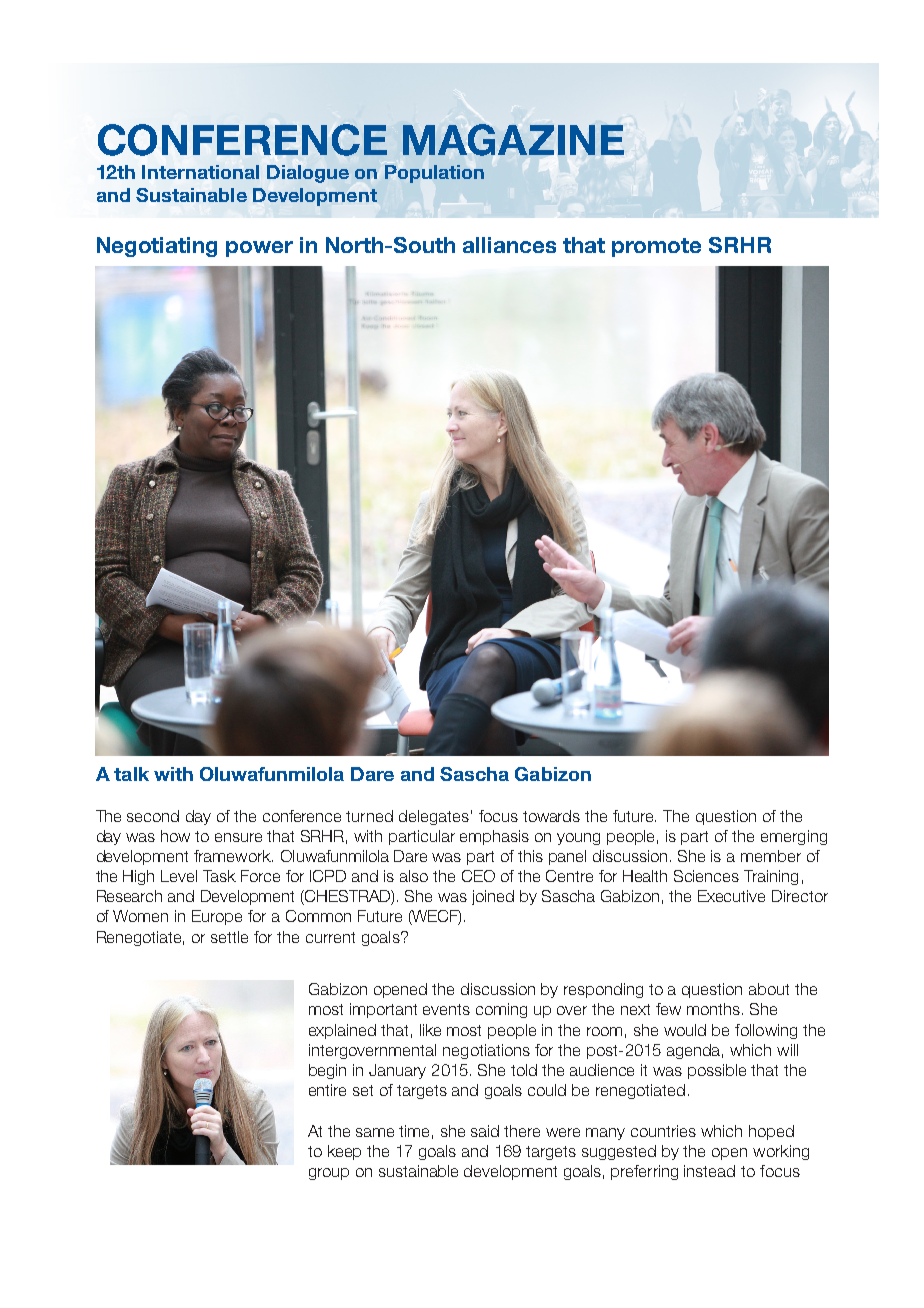 Image resolution: width=924 pixels, height=1308 pixels. What do you see at coordinates (509, 245) in the image?
I see `alliances` at bounding box center [509, 245].
